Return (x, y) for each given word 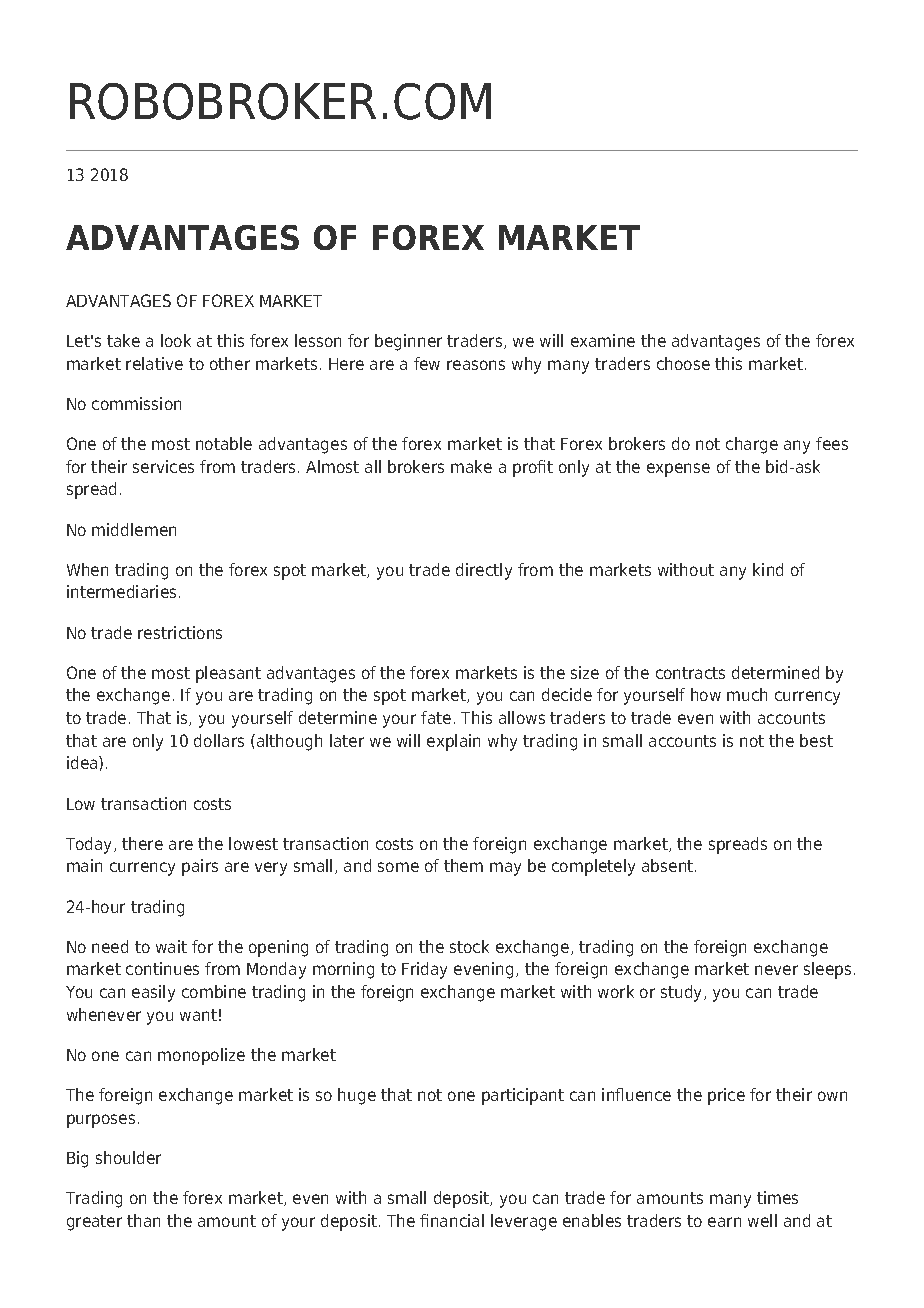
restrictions (180, 632)
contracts (690, 673)
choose (683, 363)
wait (171, 946)
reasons (476, 365)
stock (469, 946)
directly (484, 571)
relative (154, 363)
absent (669, 865)
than (143, 1220)
